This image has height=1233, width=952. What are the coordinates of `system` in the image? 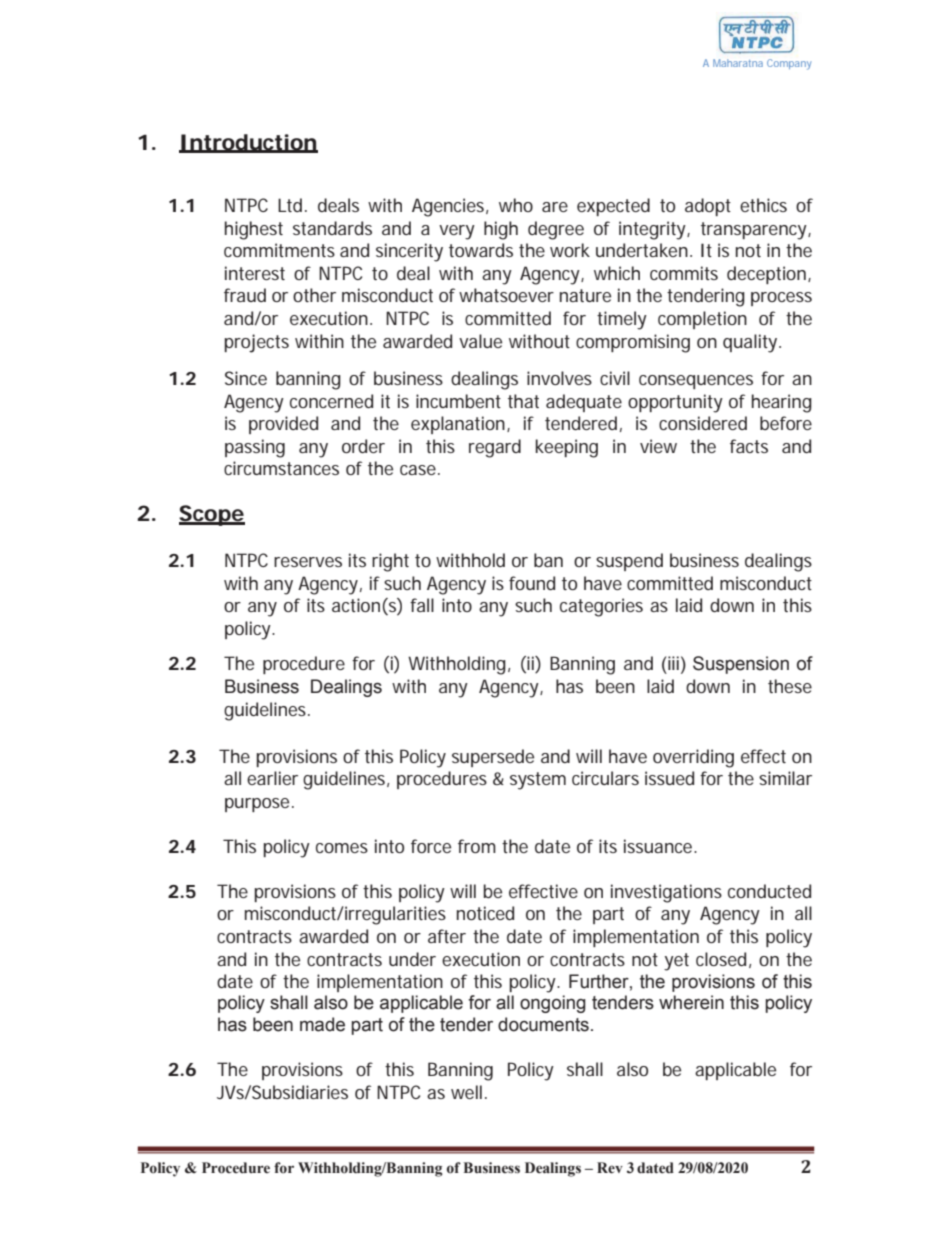 It's located at (538, 781).
